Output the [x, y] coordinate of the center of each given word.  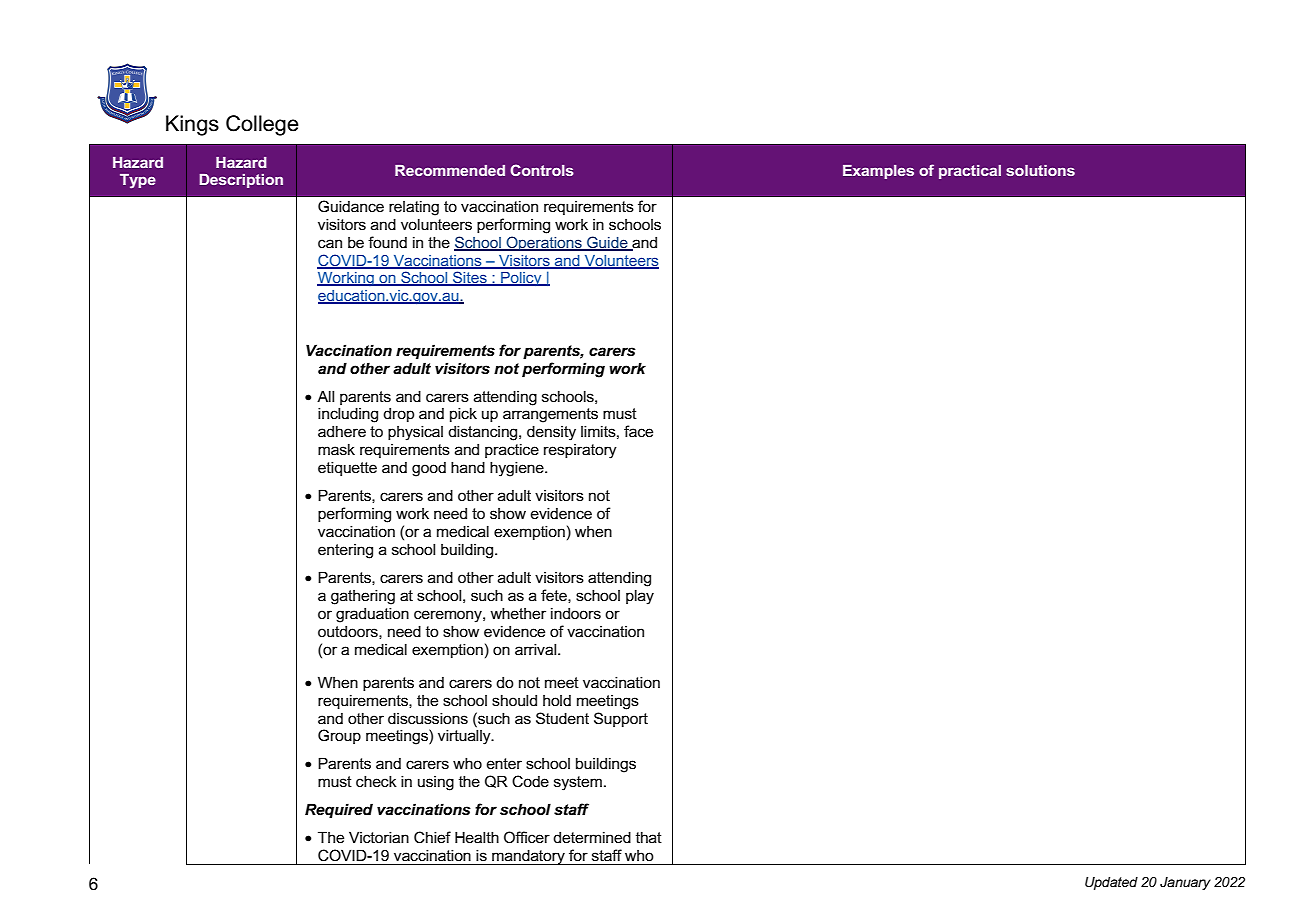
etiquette [347, 468]
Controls [542, 170]
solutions [1040, 170]
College [262, 125]
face [638, 431]
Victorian [379, 837]
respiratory [580, 451]
